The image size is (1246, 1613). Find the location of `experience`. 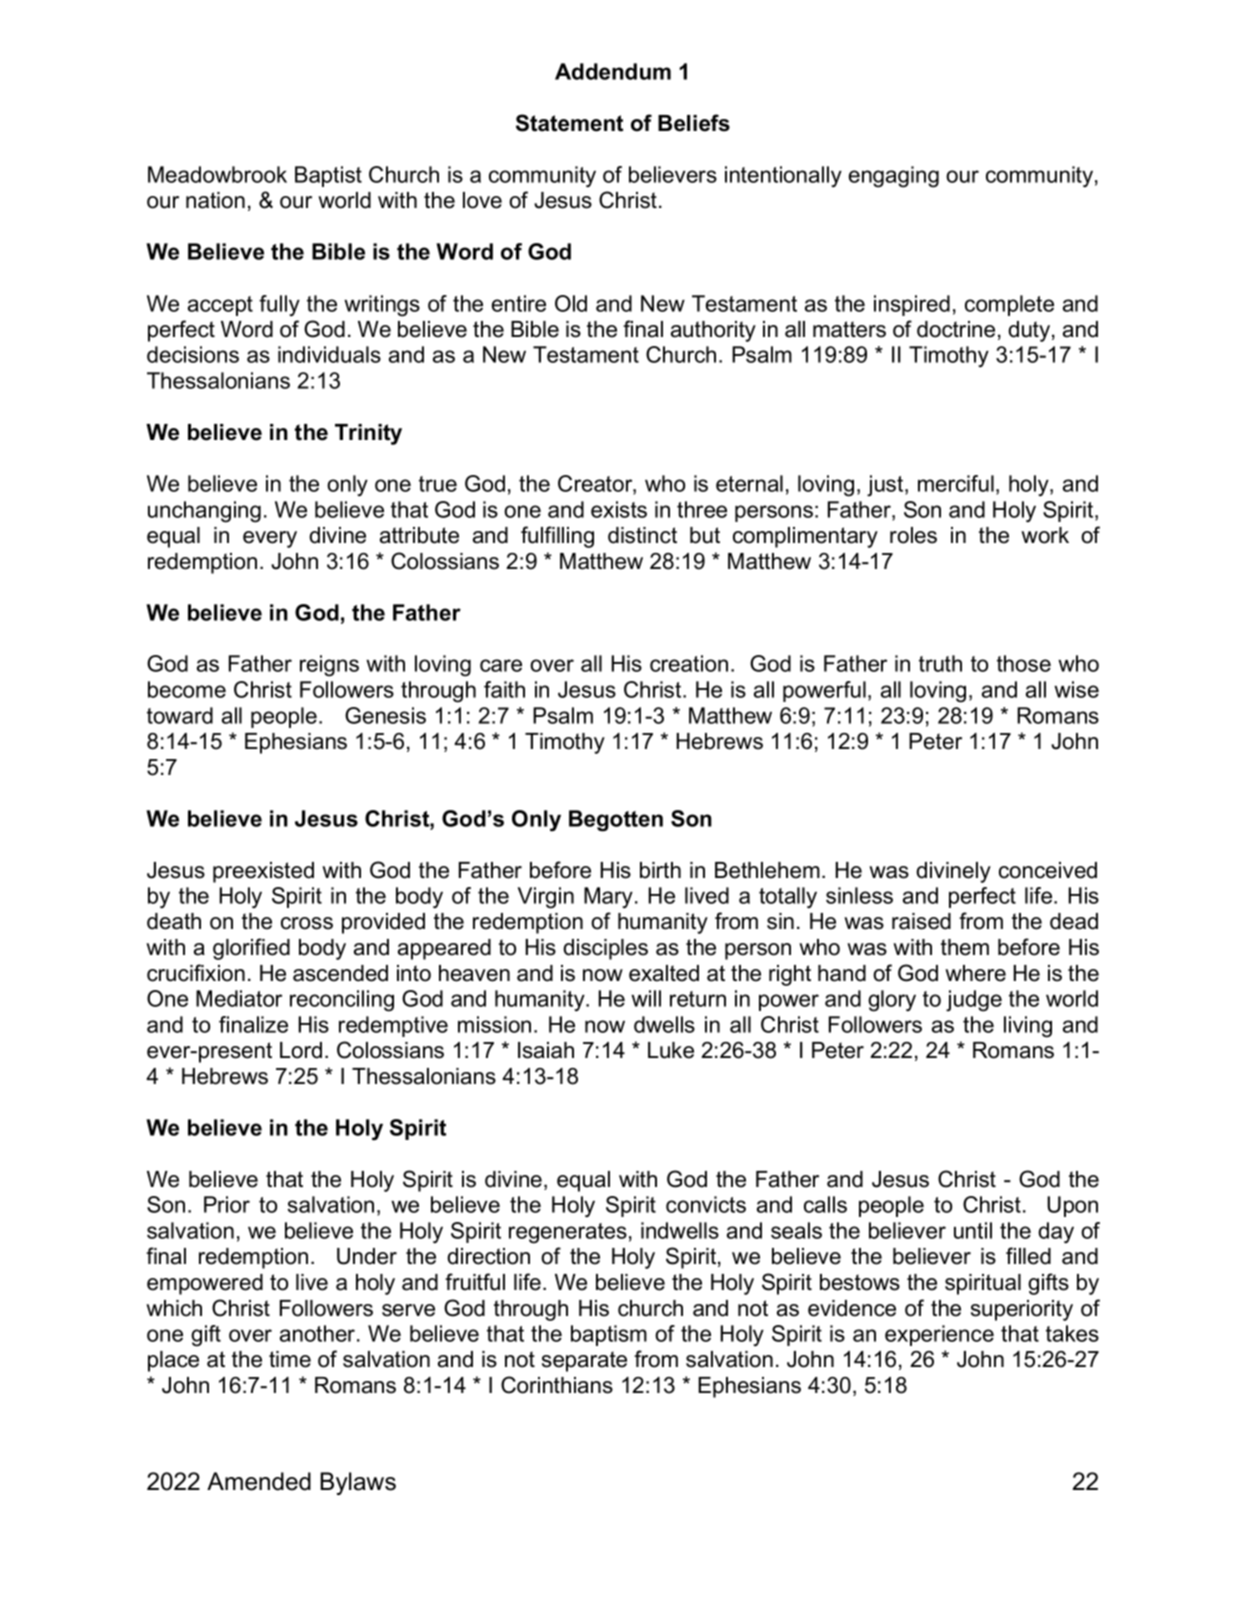

experience is located at coordinates (939, 1335).
